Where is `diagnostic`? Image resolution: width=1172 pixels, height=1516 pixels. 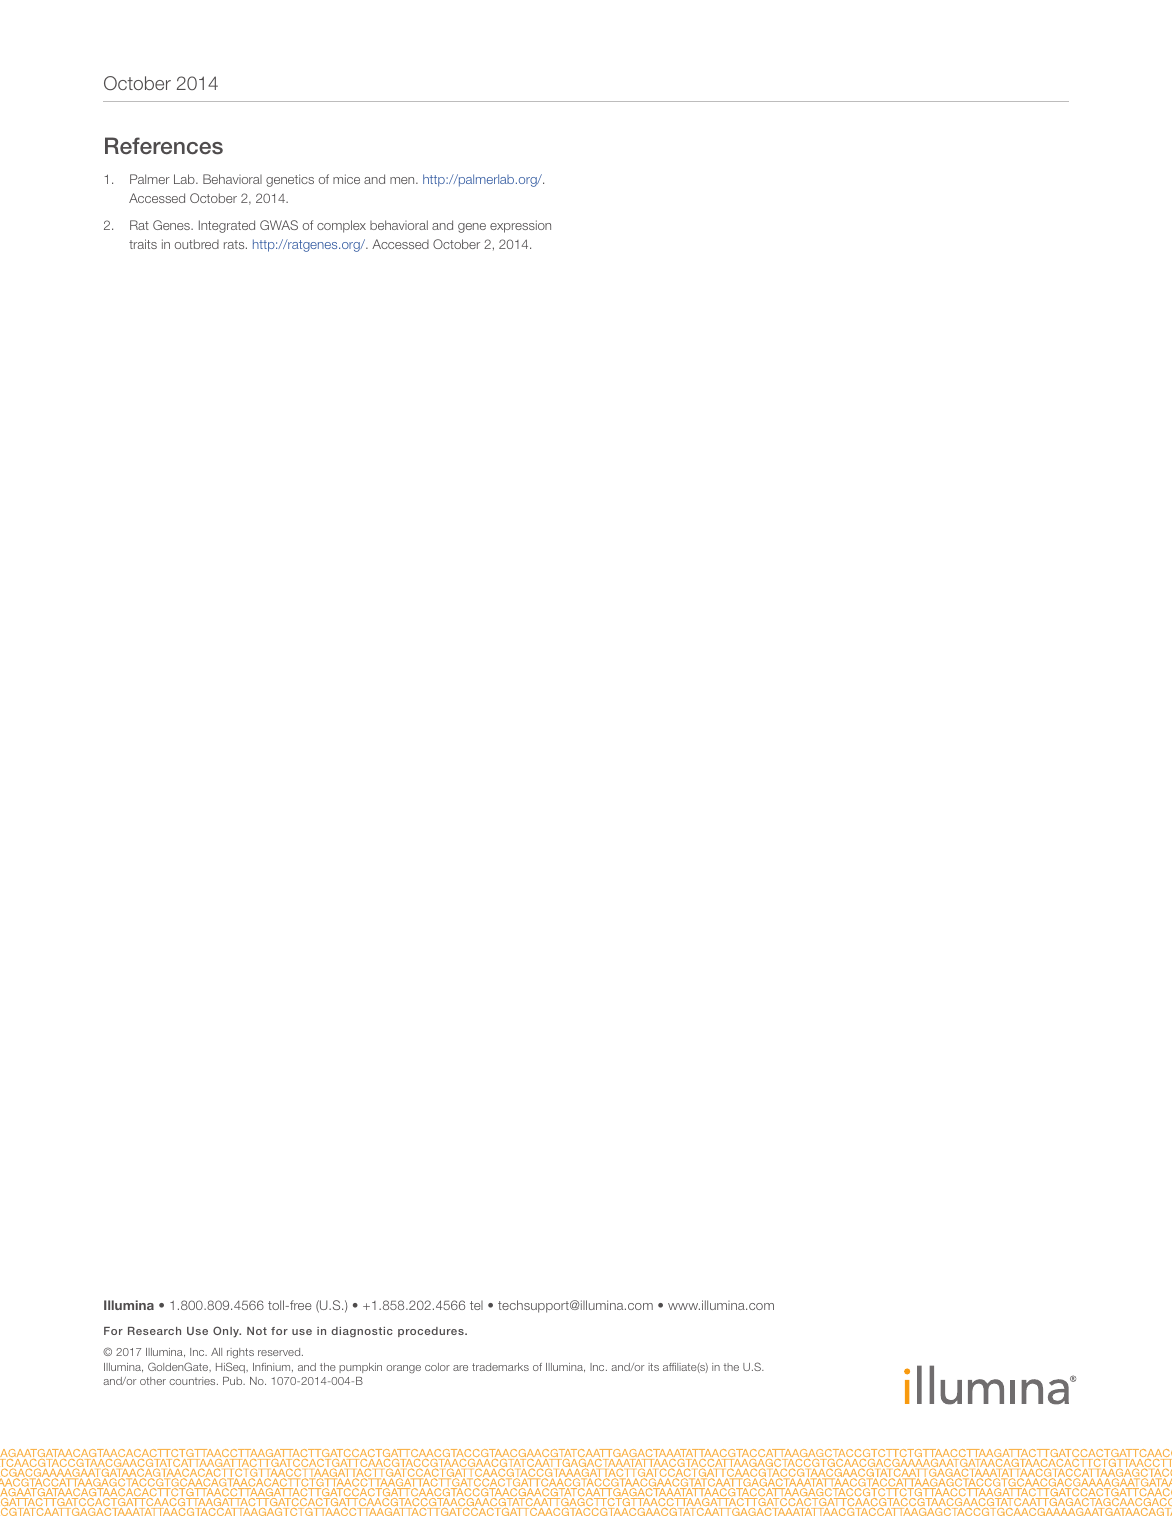 diagnostic is located at coordinates (362, 1332).
